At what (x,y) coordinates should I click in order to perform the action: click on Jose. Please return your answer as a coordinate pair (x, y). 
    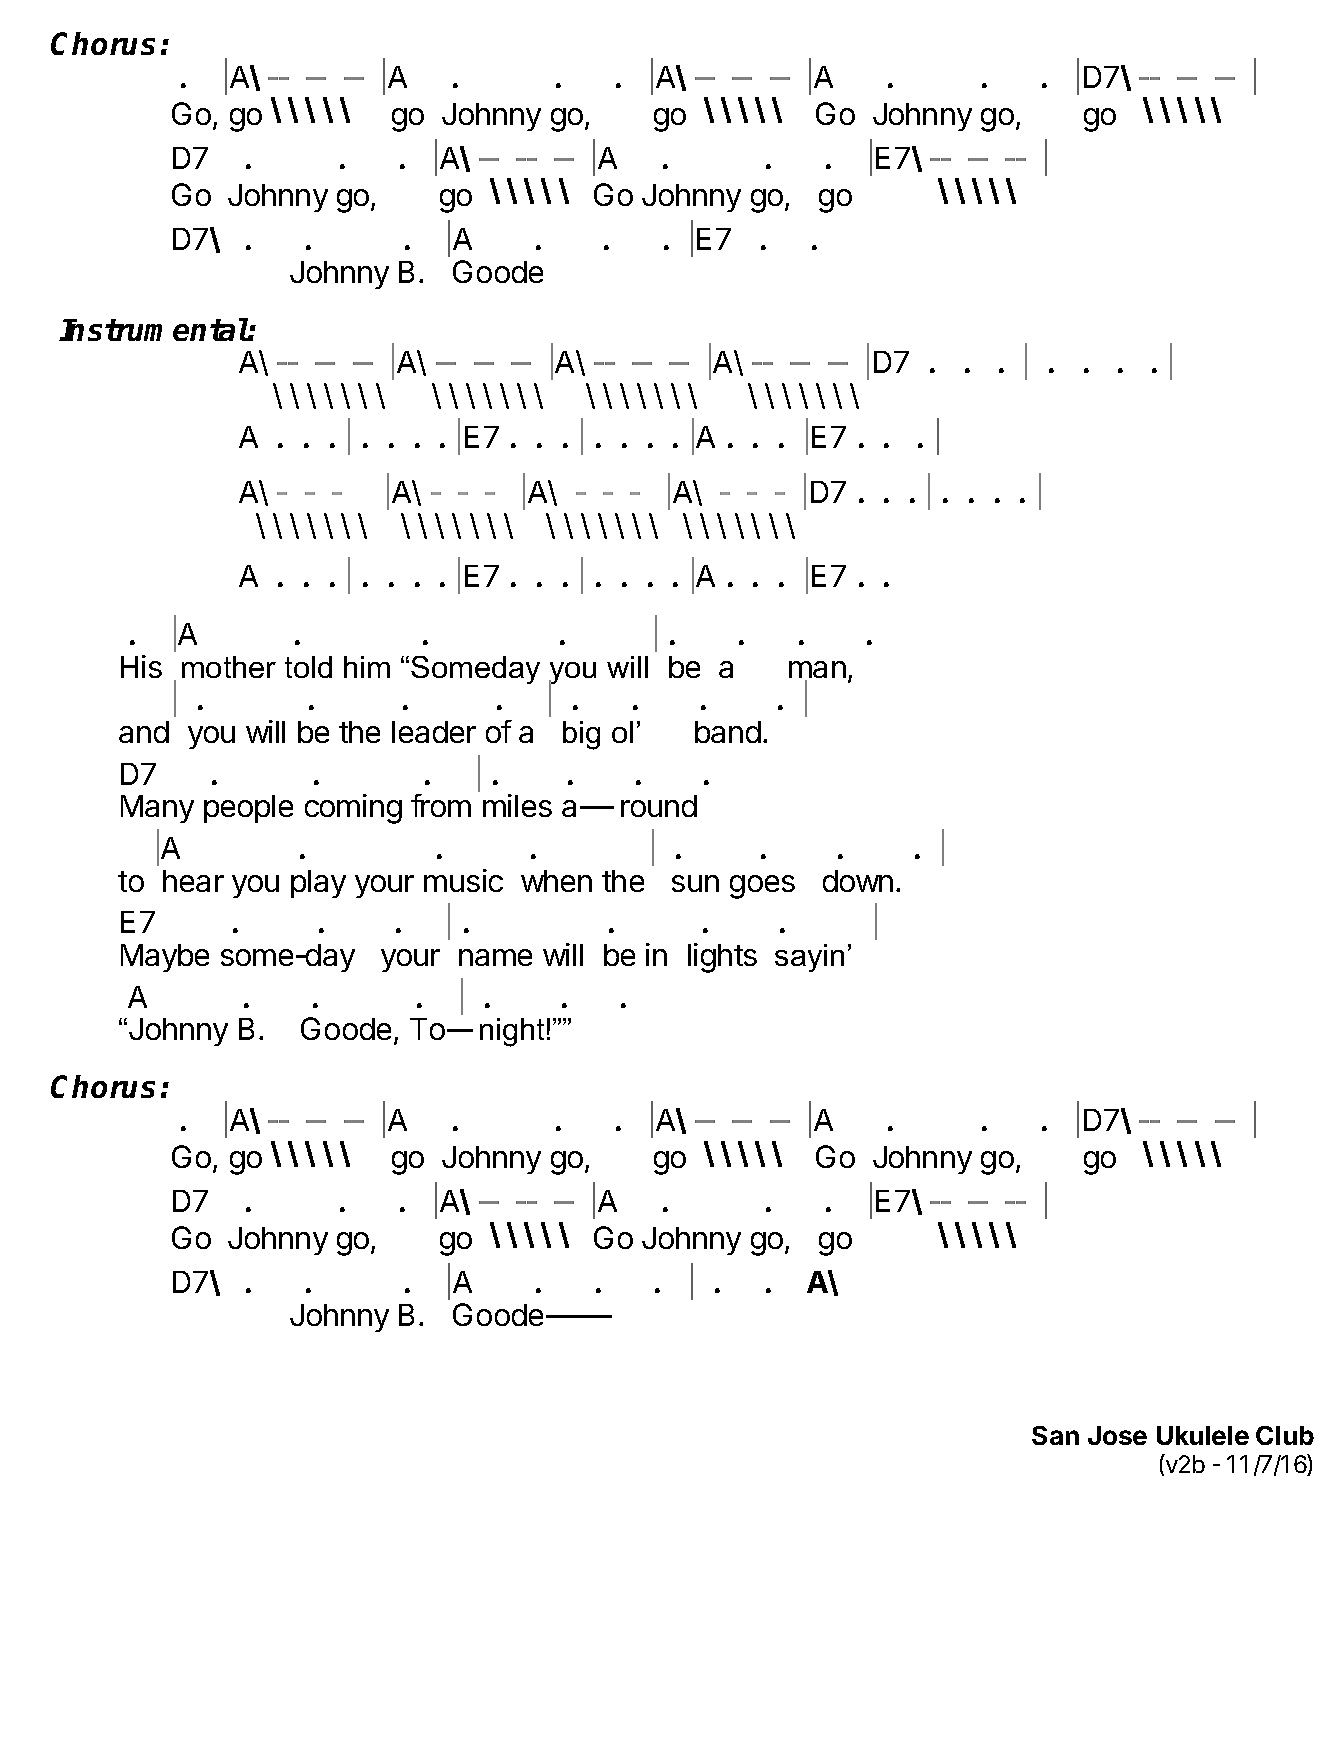
    Looking at the image, I should click on (1117, 1435).
